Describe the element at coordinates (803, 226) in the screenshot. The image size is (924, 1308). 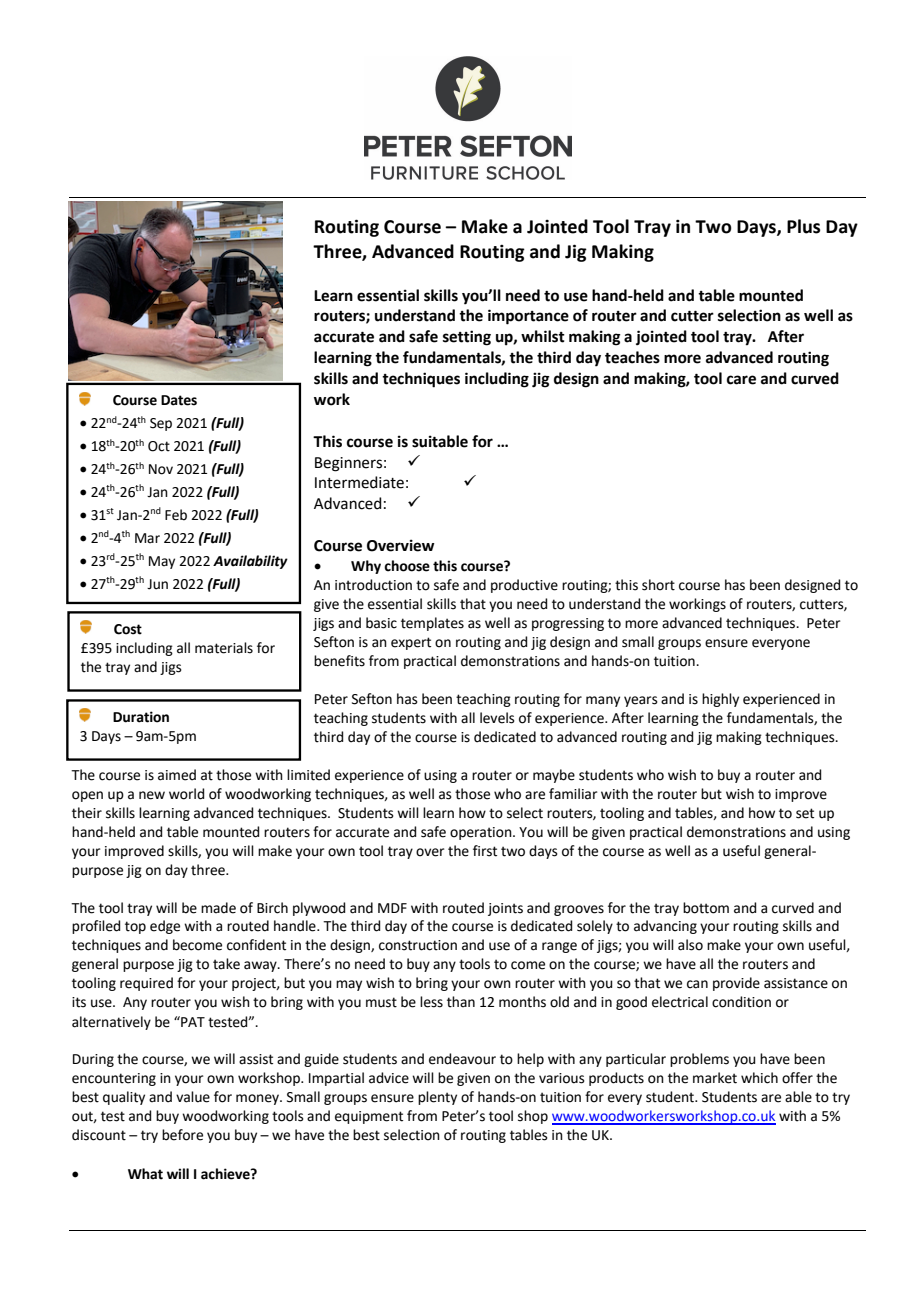
I see `Plus` at that location.
